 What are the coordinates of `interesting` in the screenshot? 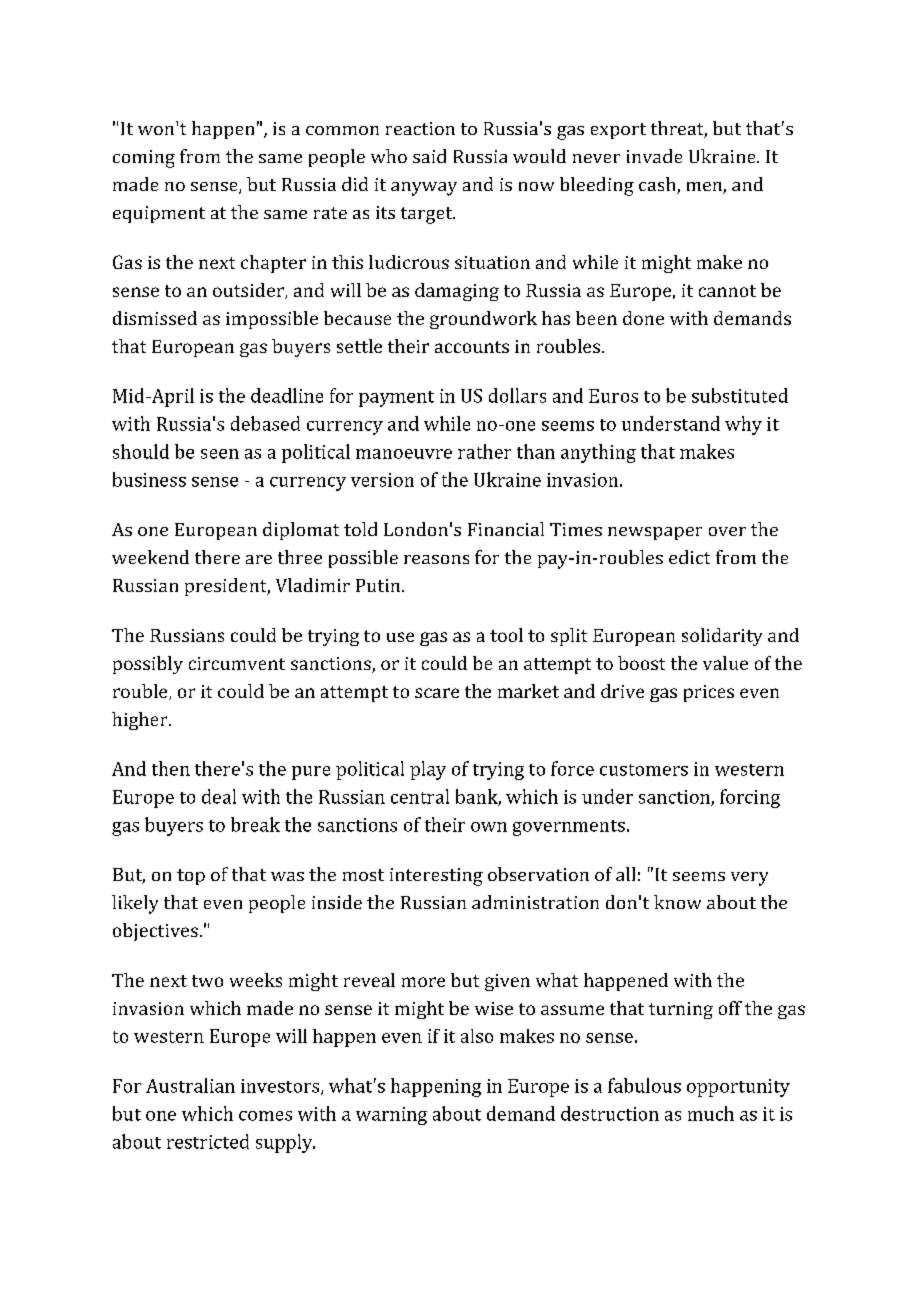 It's located at (436, 877).
